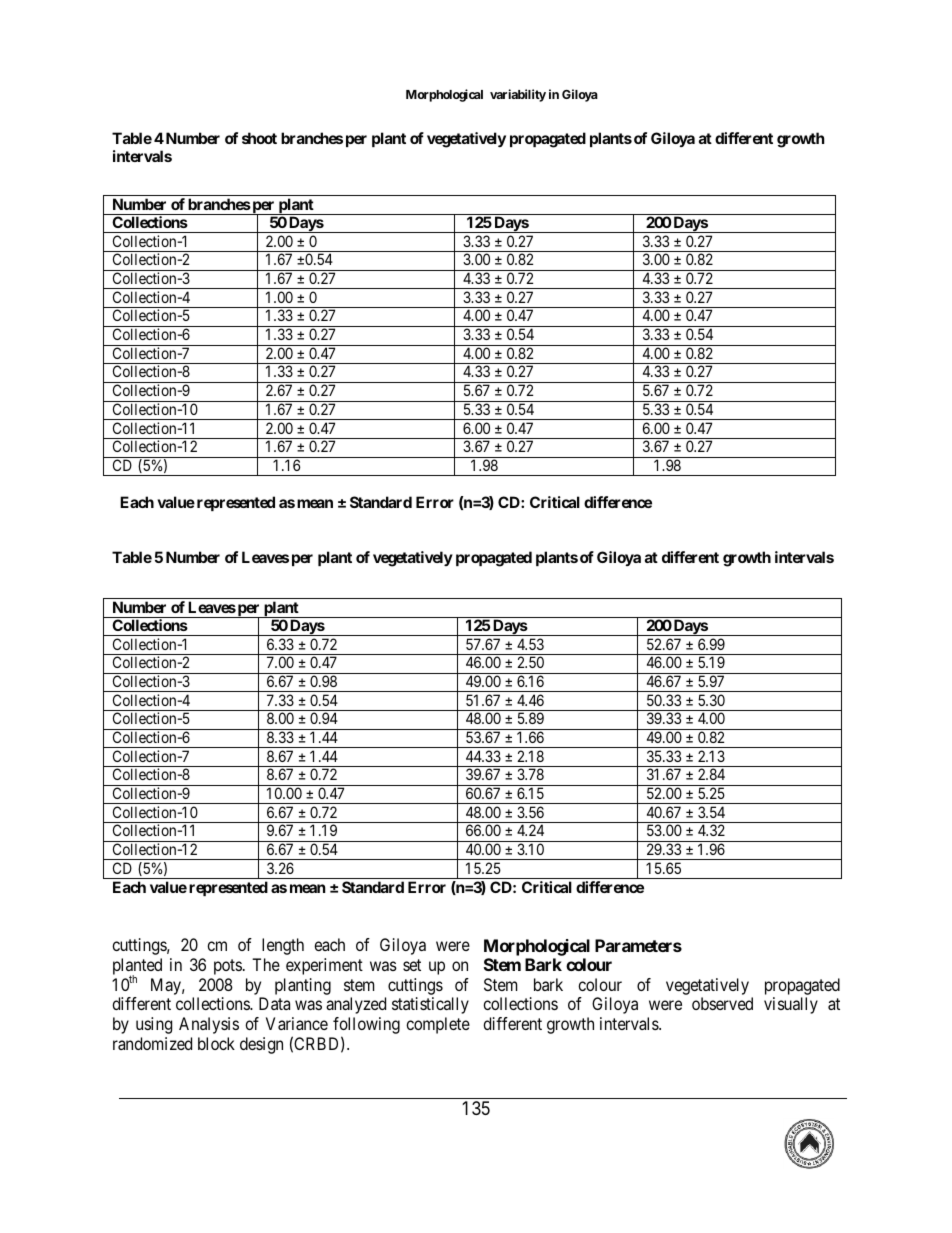  Describe the element at coordinates (283, 946) in the screenshot. I see `length` at that location.
